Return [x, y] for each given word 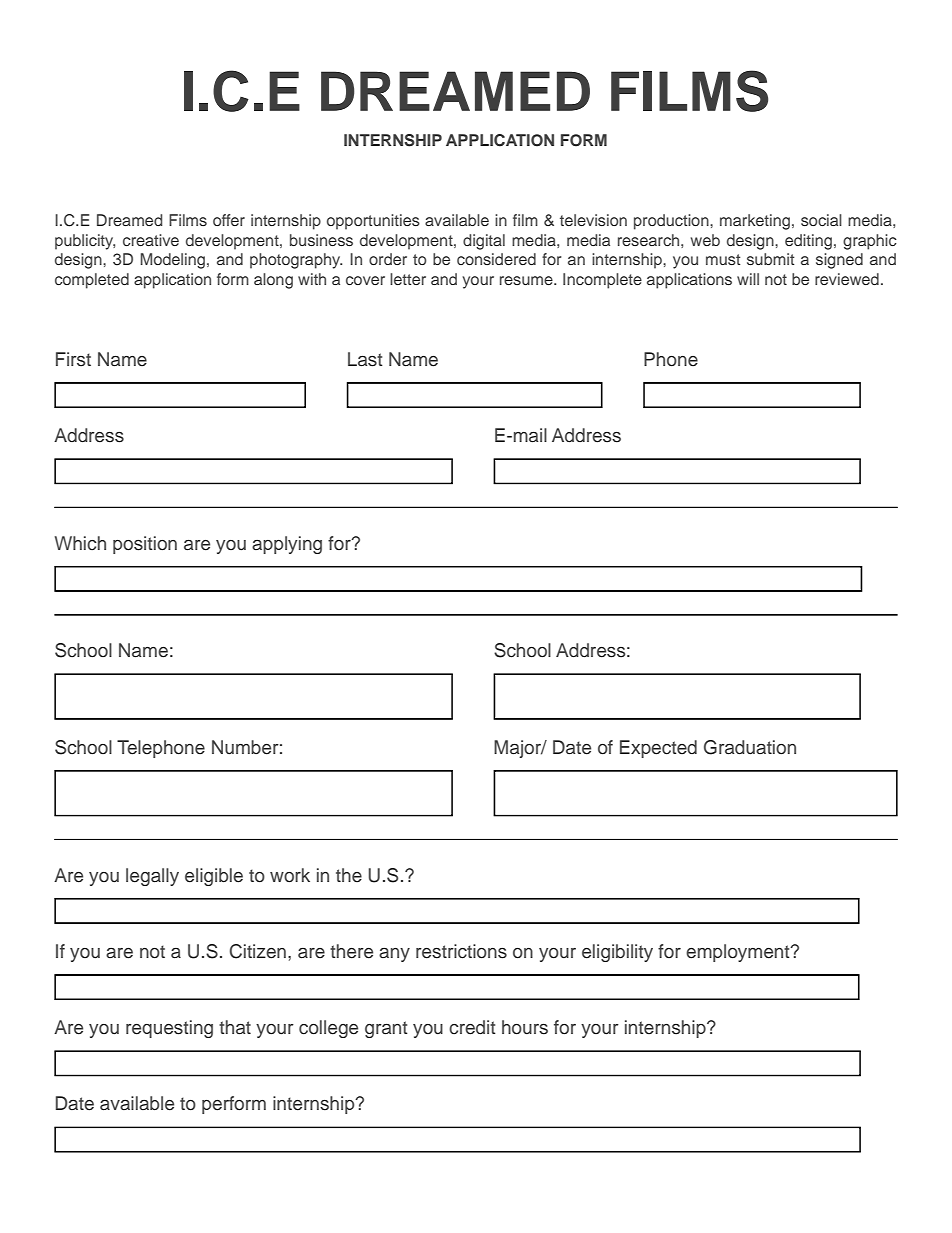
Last [365, 359]
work [290, 875]
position [145, 545]
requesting [169, 1029]
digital [484, 242]
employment [739, 953]
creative [151, 240]
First [73, 359]
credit [472, 1027]
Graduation [750, 747]
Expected [658, 749]
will [748, 279]
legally [152, 877]
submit [770, 259]
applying [287, 545]
